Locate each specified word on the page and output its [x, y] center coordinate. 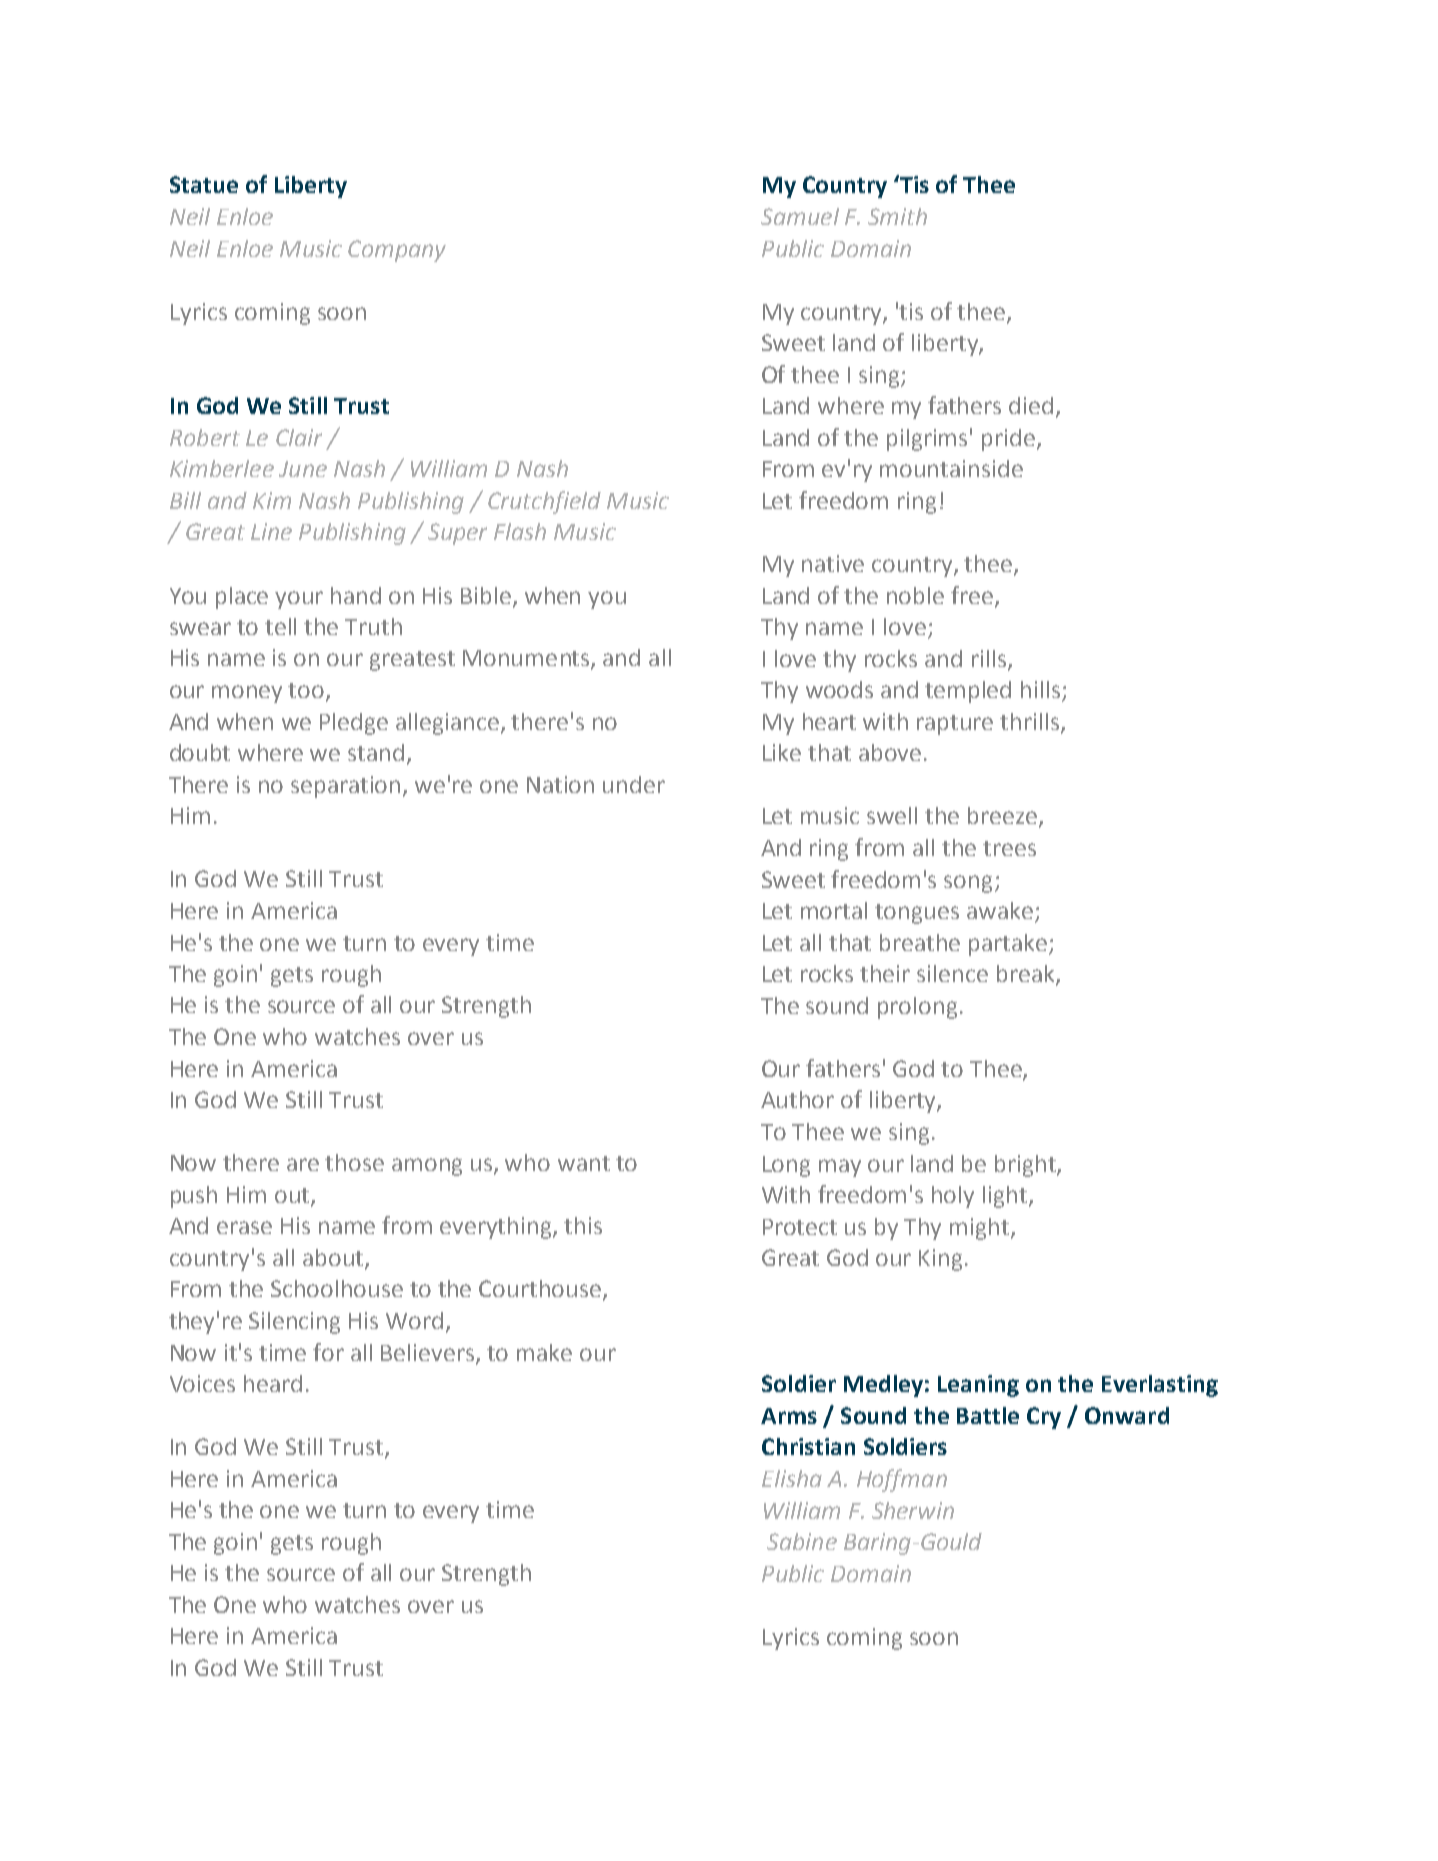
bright [1026, 1166]
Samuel [800, 216]
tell [280, 626]
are [303, 1164]
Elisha [792, 1478]
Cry [1044, 1418]
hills [1040, 689]
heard [273, 1383]
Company [397, 251]
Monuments [527, 659]
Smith [897, 216]
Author [797, 1099]
